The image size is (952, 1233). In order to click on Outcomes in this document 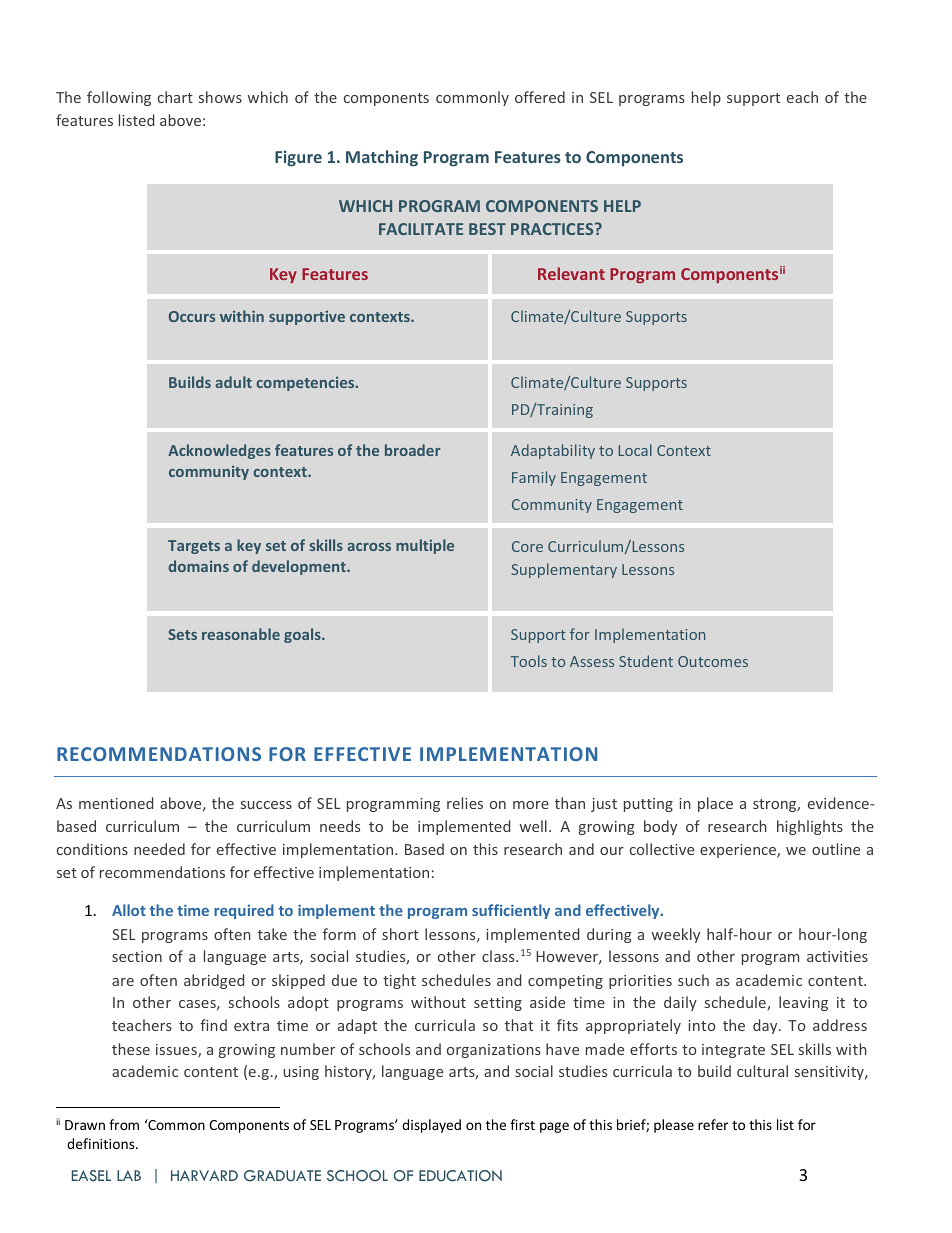, I will do `click(713, 661)`.
